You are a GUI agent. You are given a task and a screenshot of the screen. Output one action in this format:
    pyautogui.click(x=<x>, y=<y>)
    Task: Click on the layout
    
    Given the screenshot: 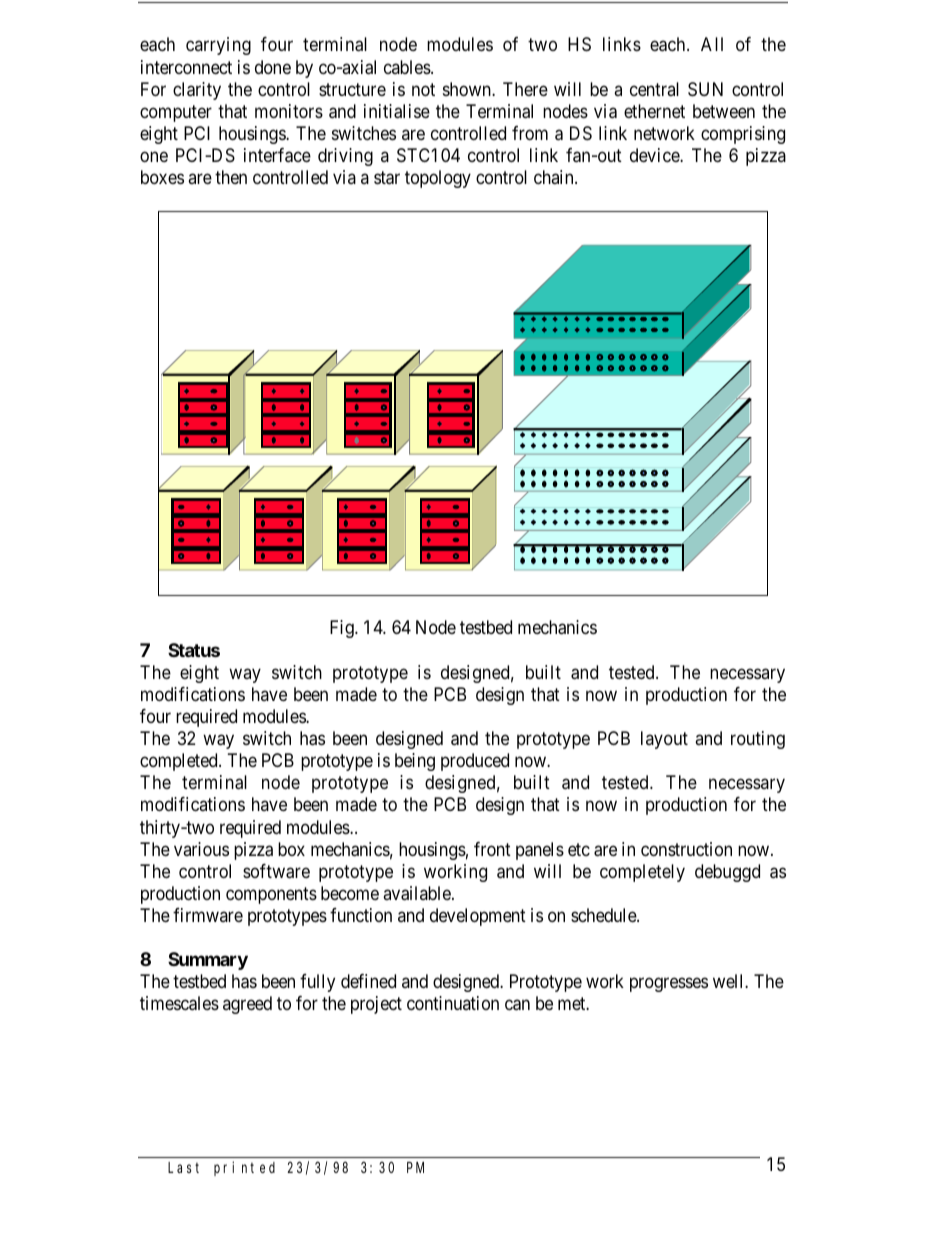 What is the action you would take?
    pyautogui.click(x=664, y=740)
